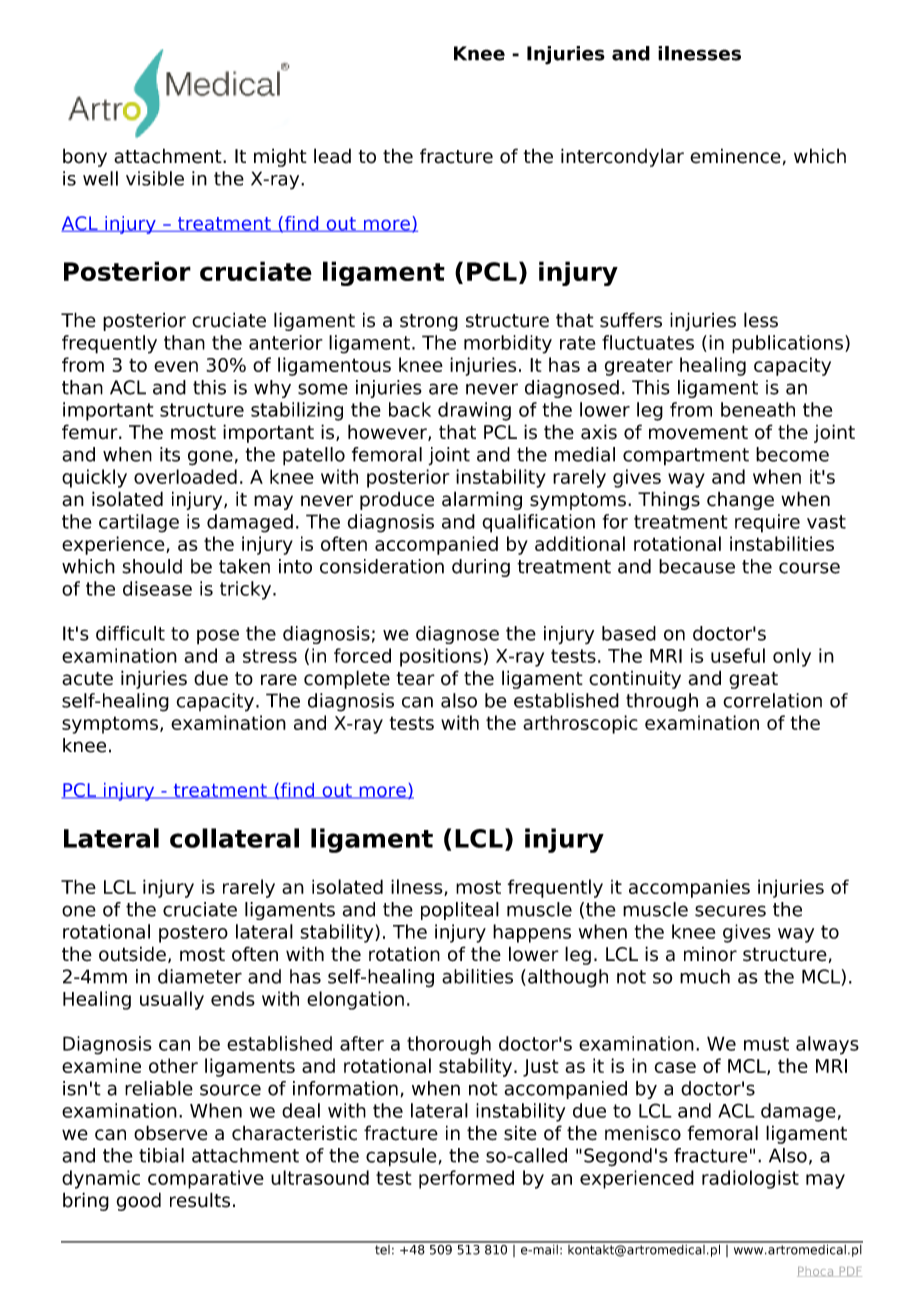 The width and height of the screenshot is (924, 1308). I want to click on postero, so click(193, 934).
